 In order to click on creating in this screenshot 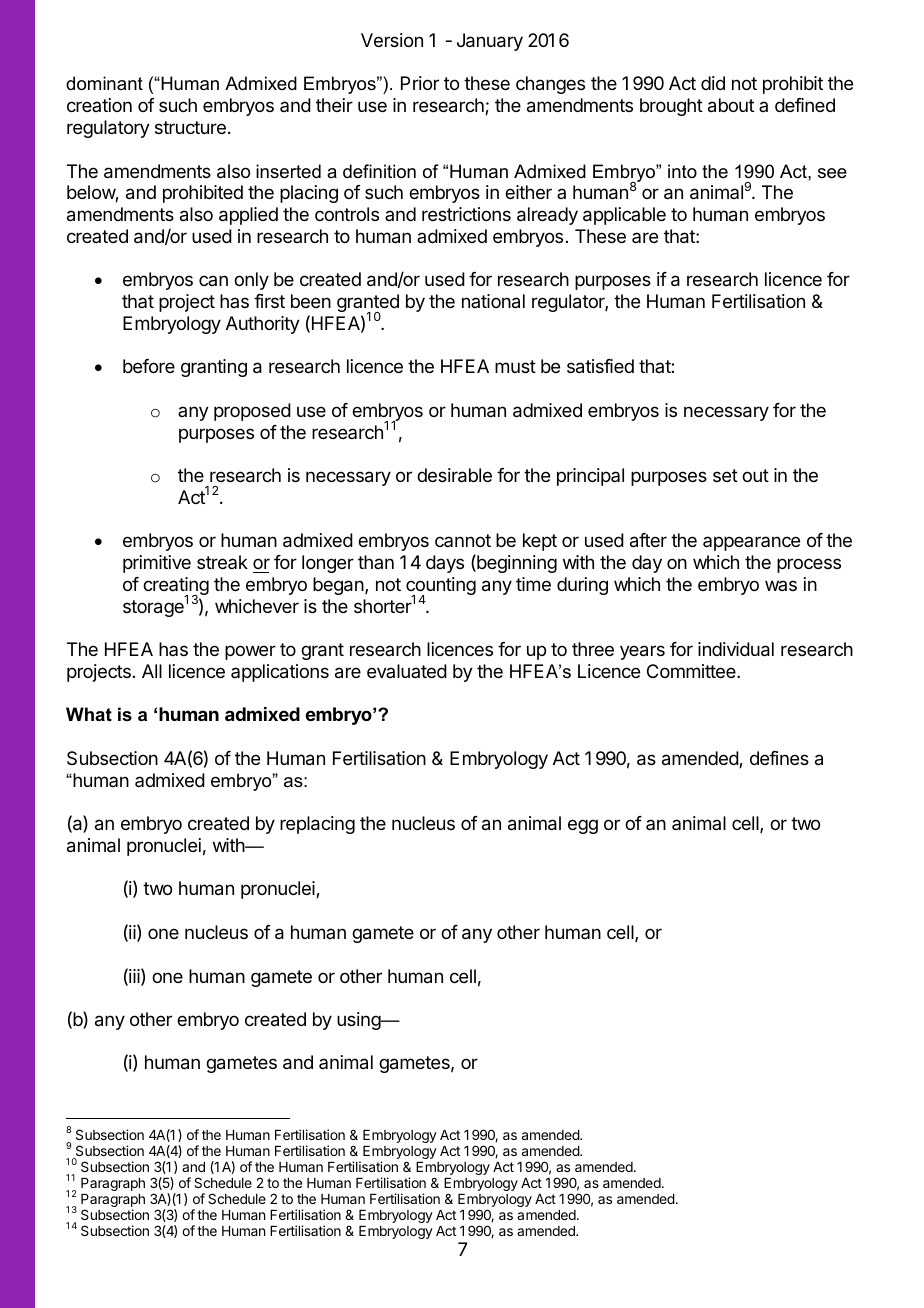, I will do `click(176, 587)`.
